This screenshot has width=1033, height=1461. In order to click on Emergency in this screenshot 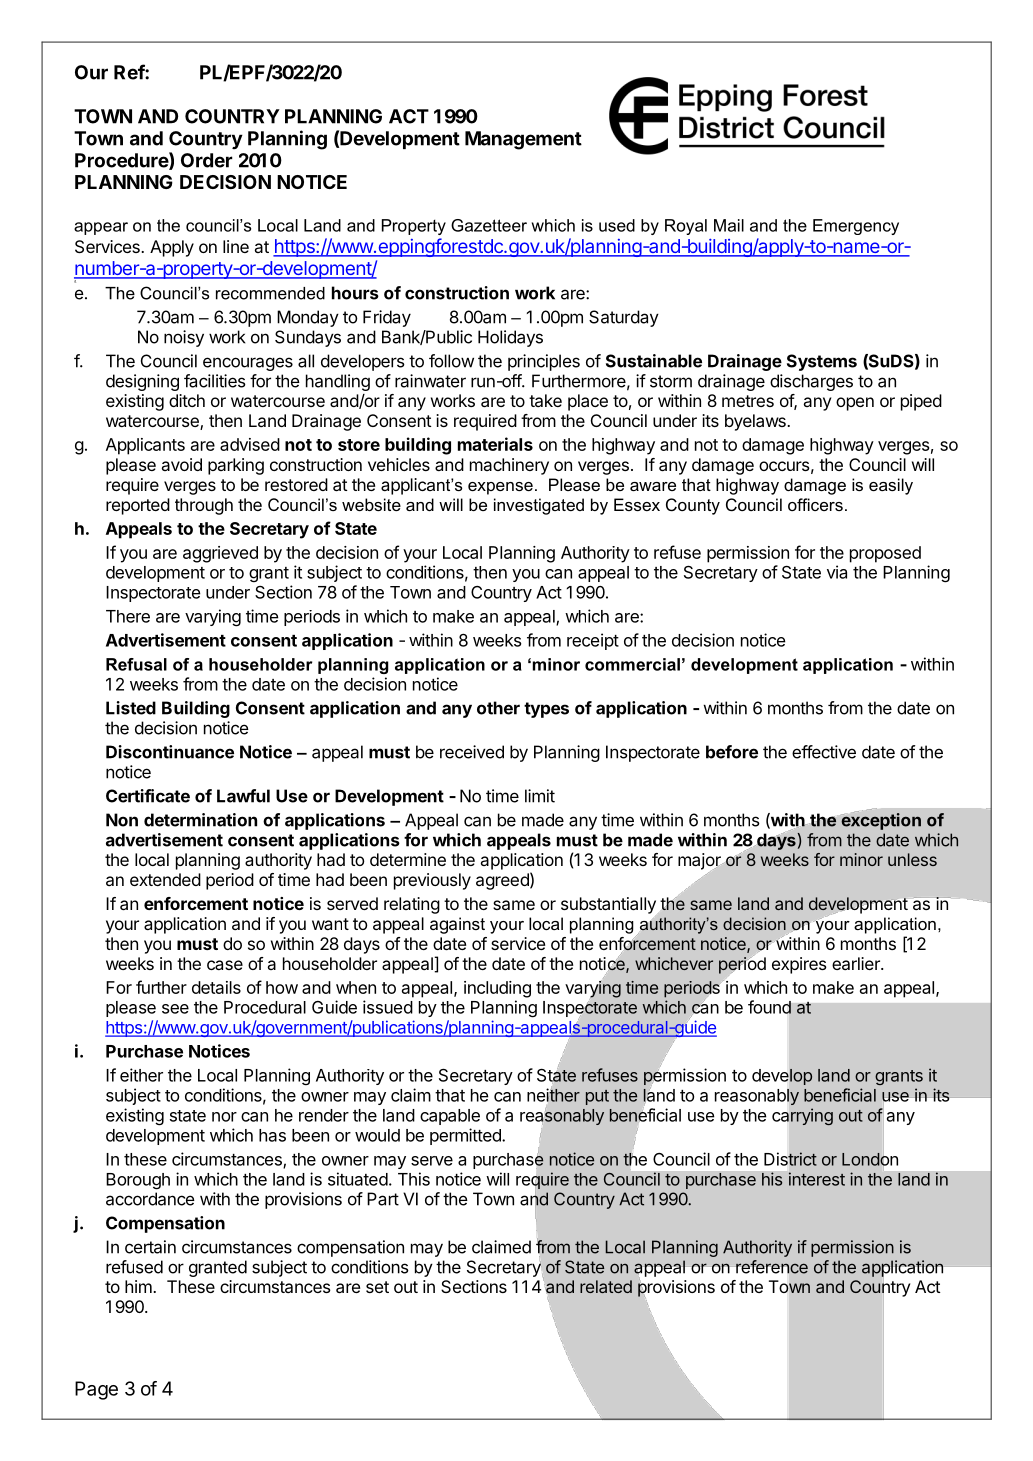, I will do `click(856, 227)`.
